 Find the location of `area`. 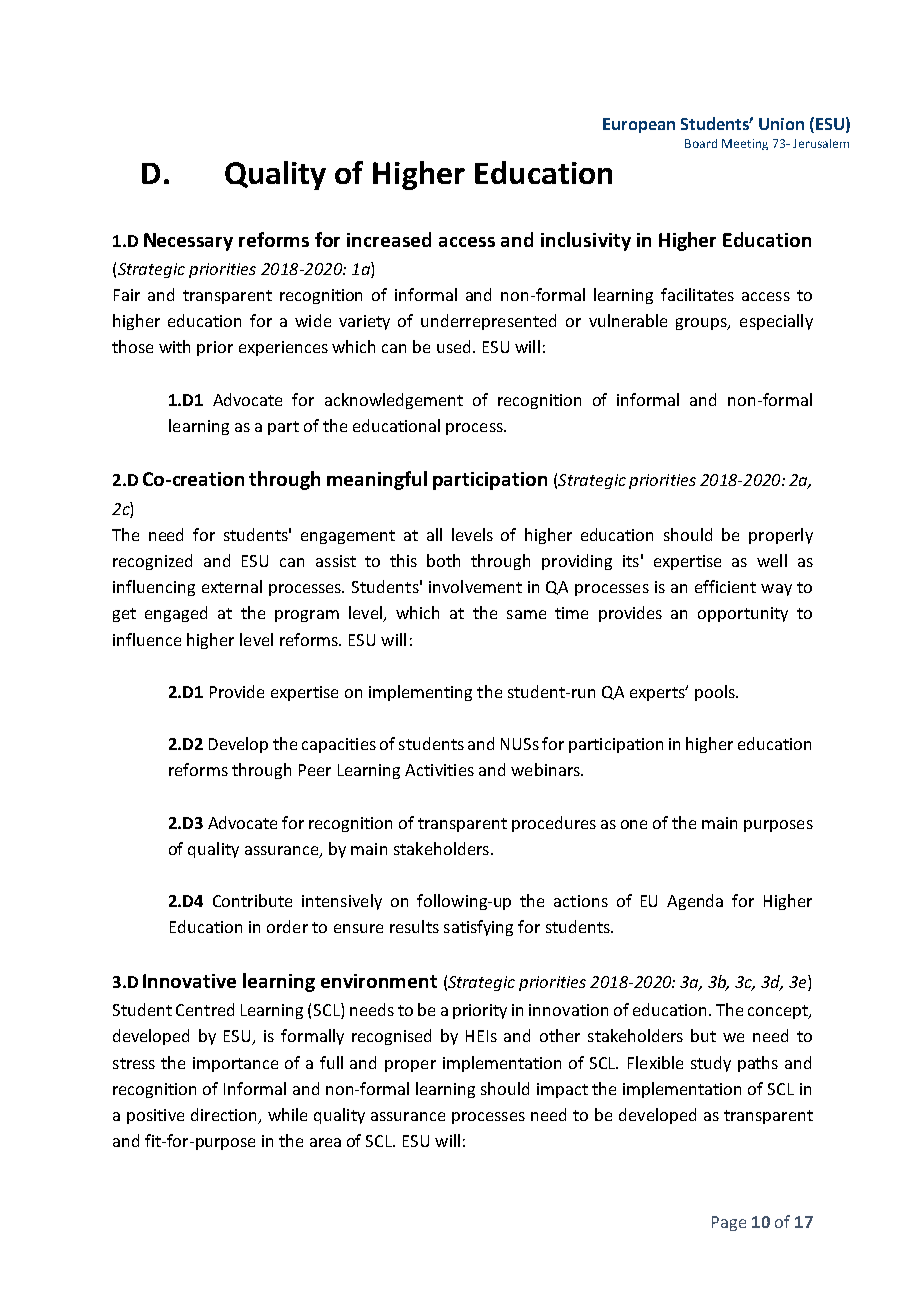

area is located at coordinates (325, 1142).
